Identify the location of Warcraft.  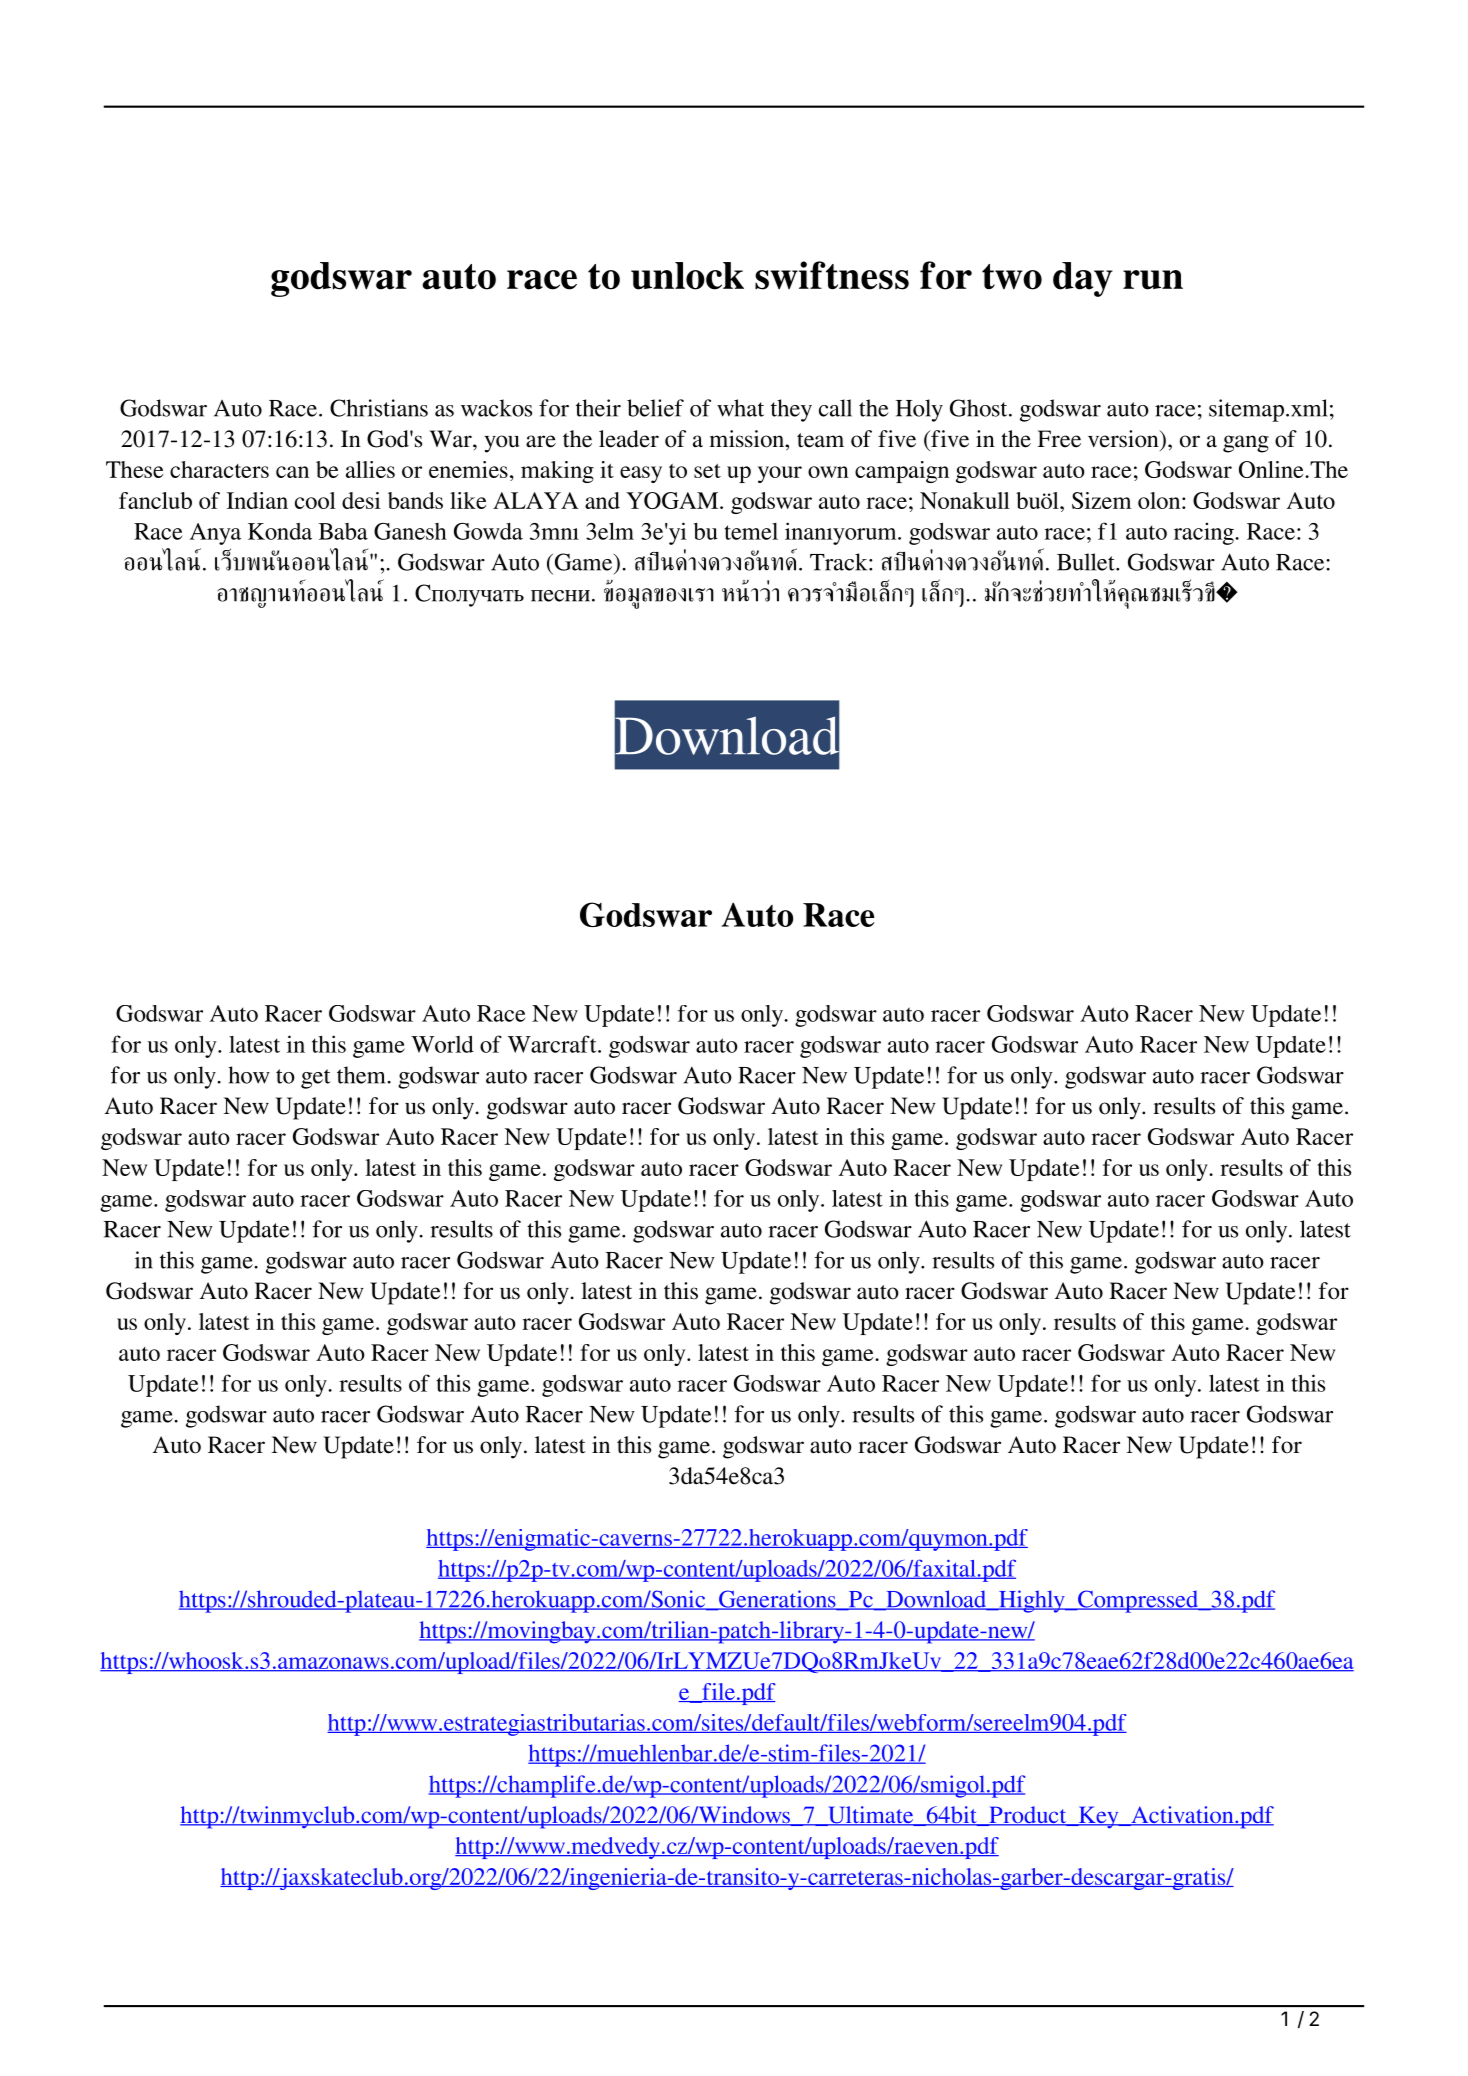
(553, 1044).
